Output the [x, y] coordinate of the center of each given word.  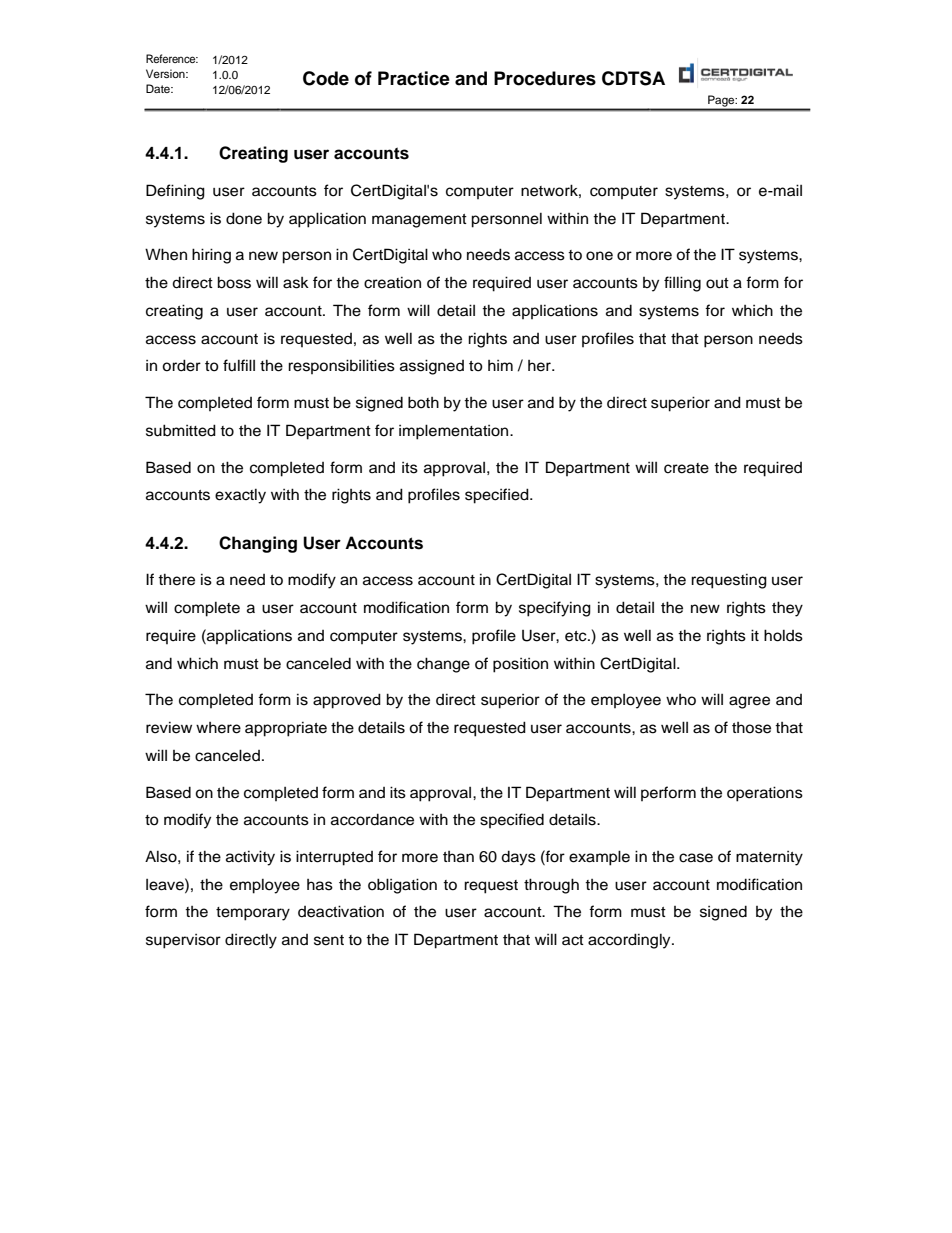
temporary [253, 914]
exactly [240, 496]
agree [749, 702]
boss [234, 282]
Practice [414, 78]
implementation [455, 432]
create [686, 468]
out [717, 283]
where [218, 728]
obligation [402, 886]
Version [166, 73]
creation [392, 283]
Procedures [545, 78]
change [443, 665]
